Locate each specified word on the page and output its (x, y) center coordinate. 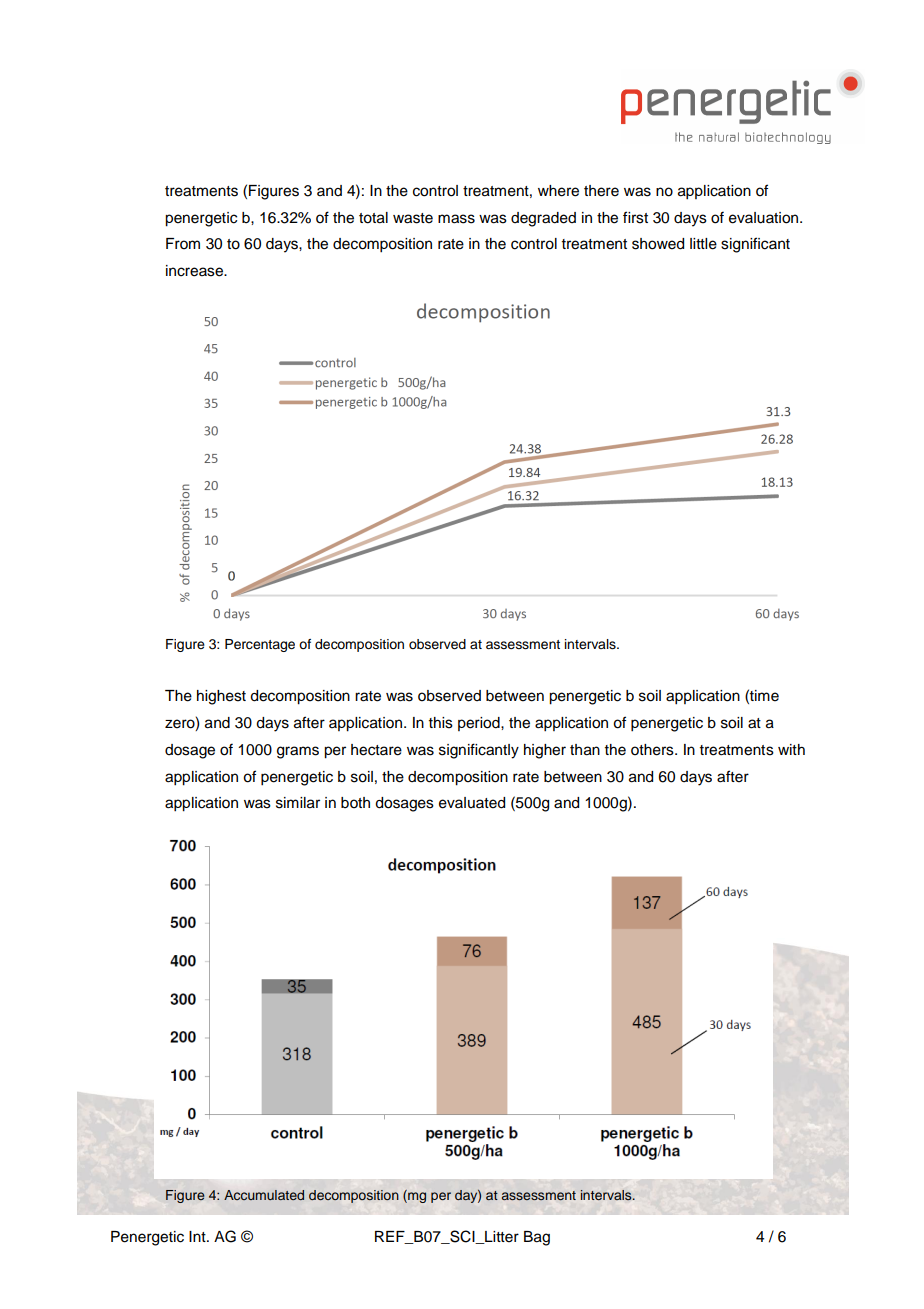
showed (658, 244)
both (355, 803)
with (791, 749)
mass (456, 219)
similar (298, 803)
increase (195, 271)
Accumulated (264, 1195)
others (653, 750)
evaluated (472, 803)
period (480, 724)
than (585, 750)
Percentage (260, 645)
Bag (537, 1238)
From (183, 244)
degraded (543, 219)
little (703, 244)
